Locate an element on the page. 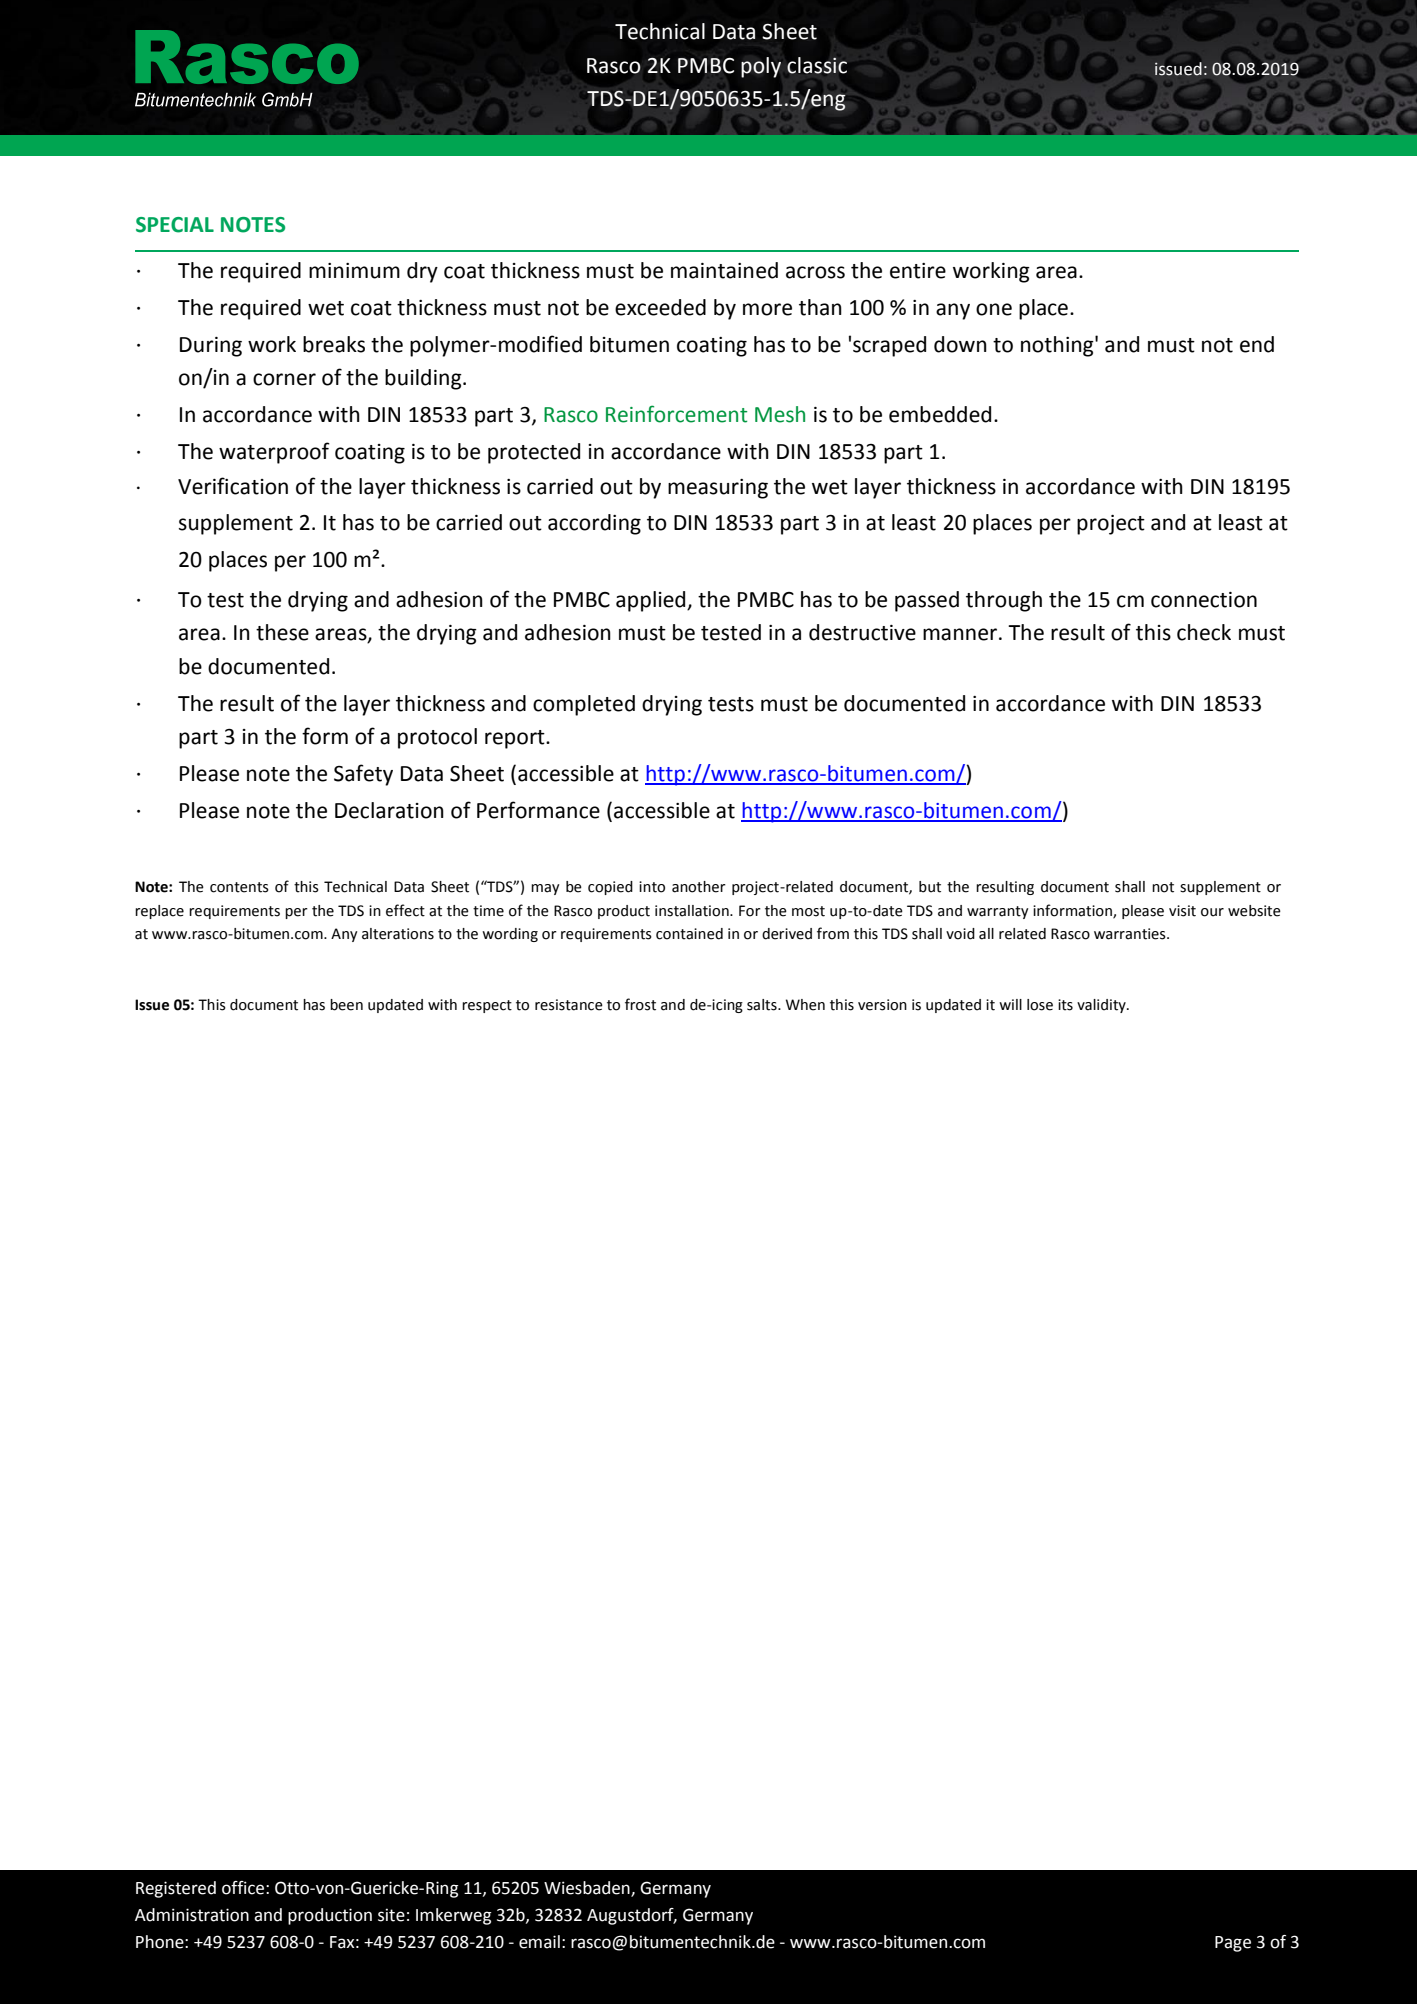  Wiesbaden is located at coordinates (588, 1889).
